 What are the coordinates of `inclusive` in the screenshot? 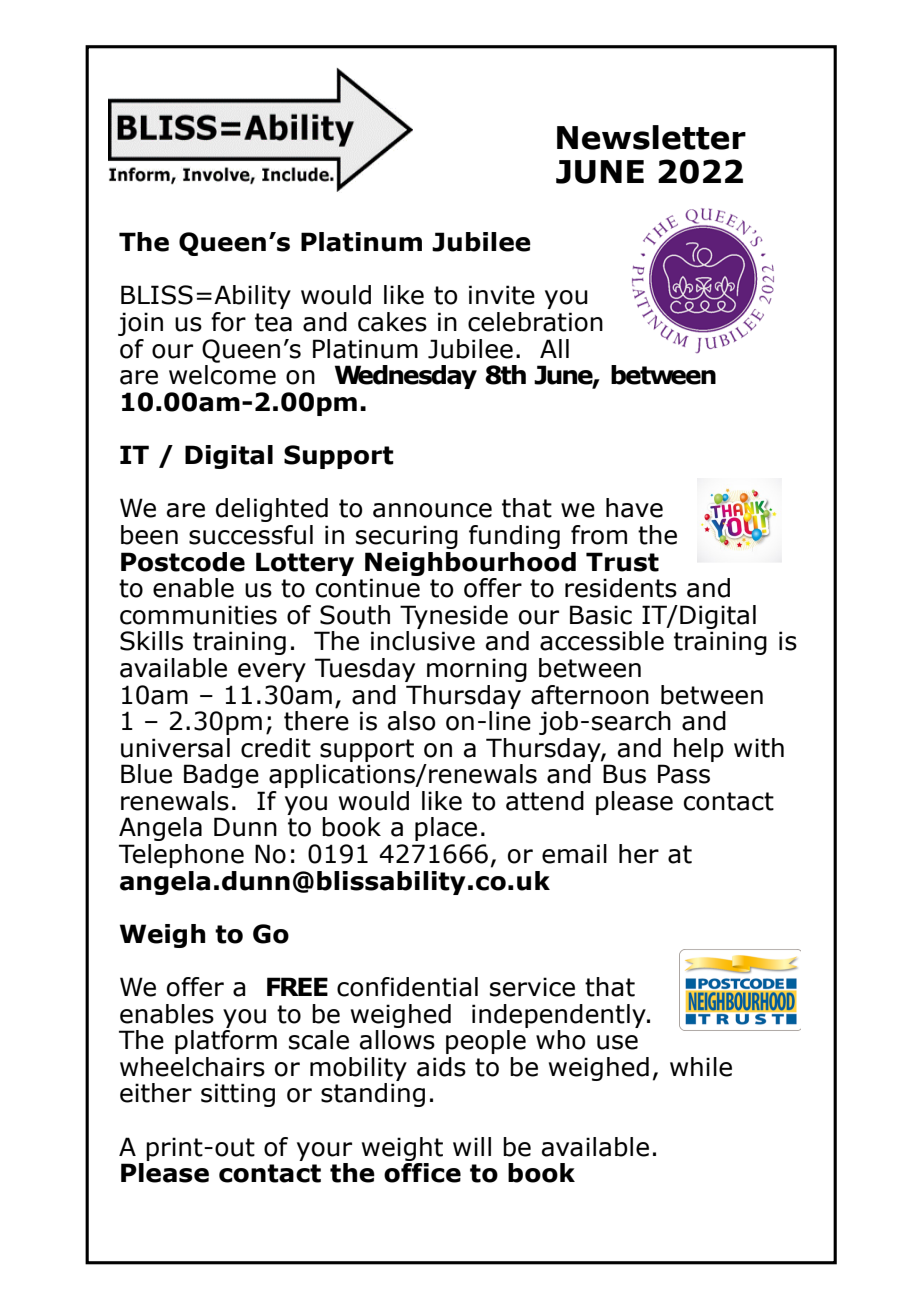 It's located at (423, 641).
